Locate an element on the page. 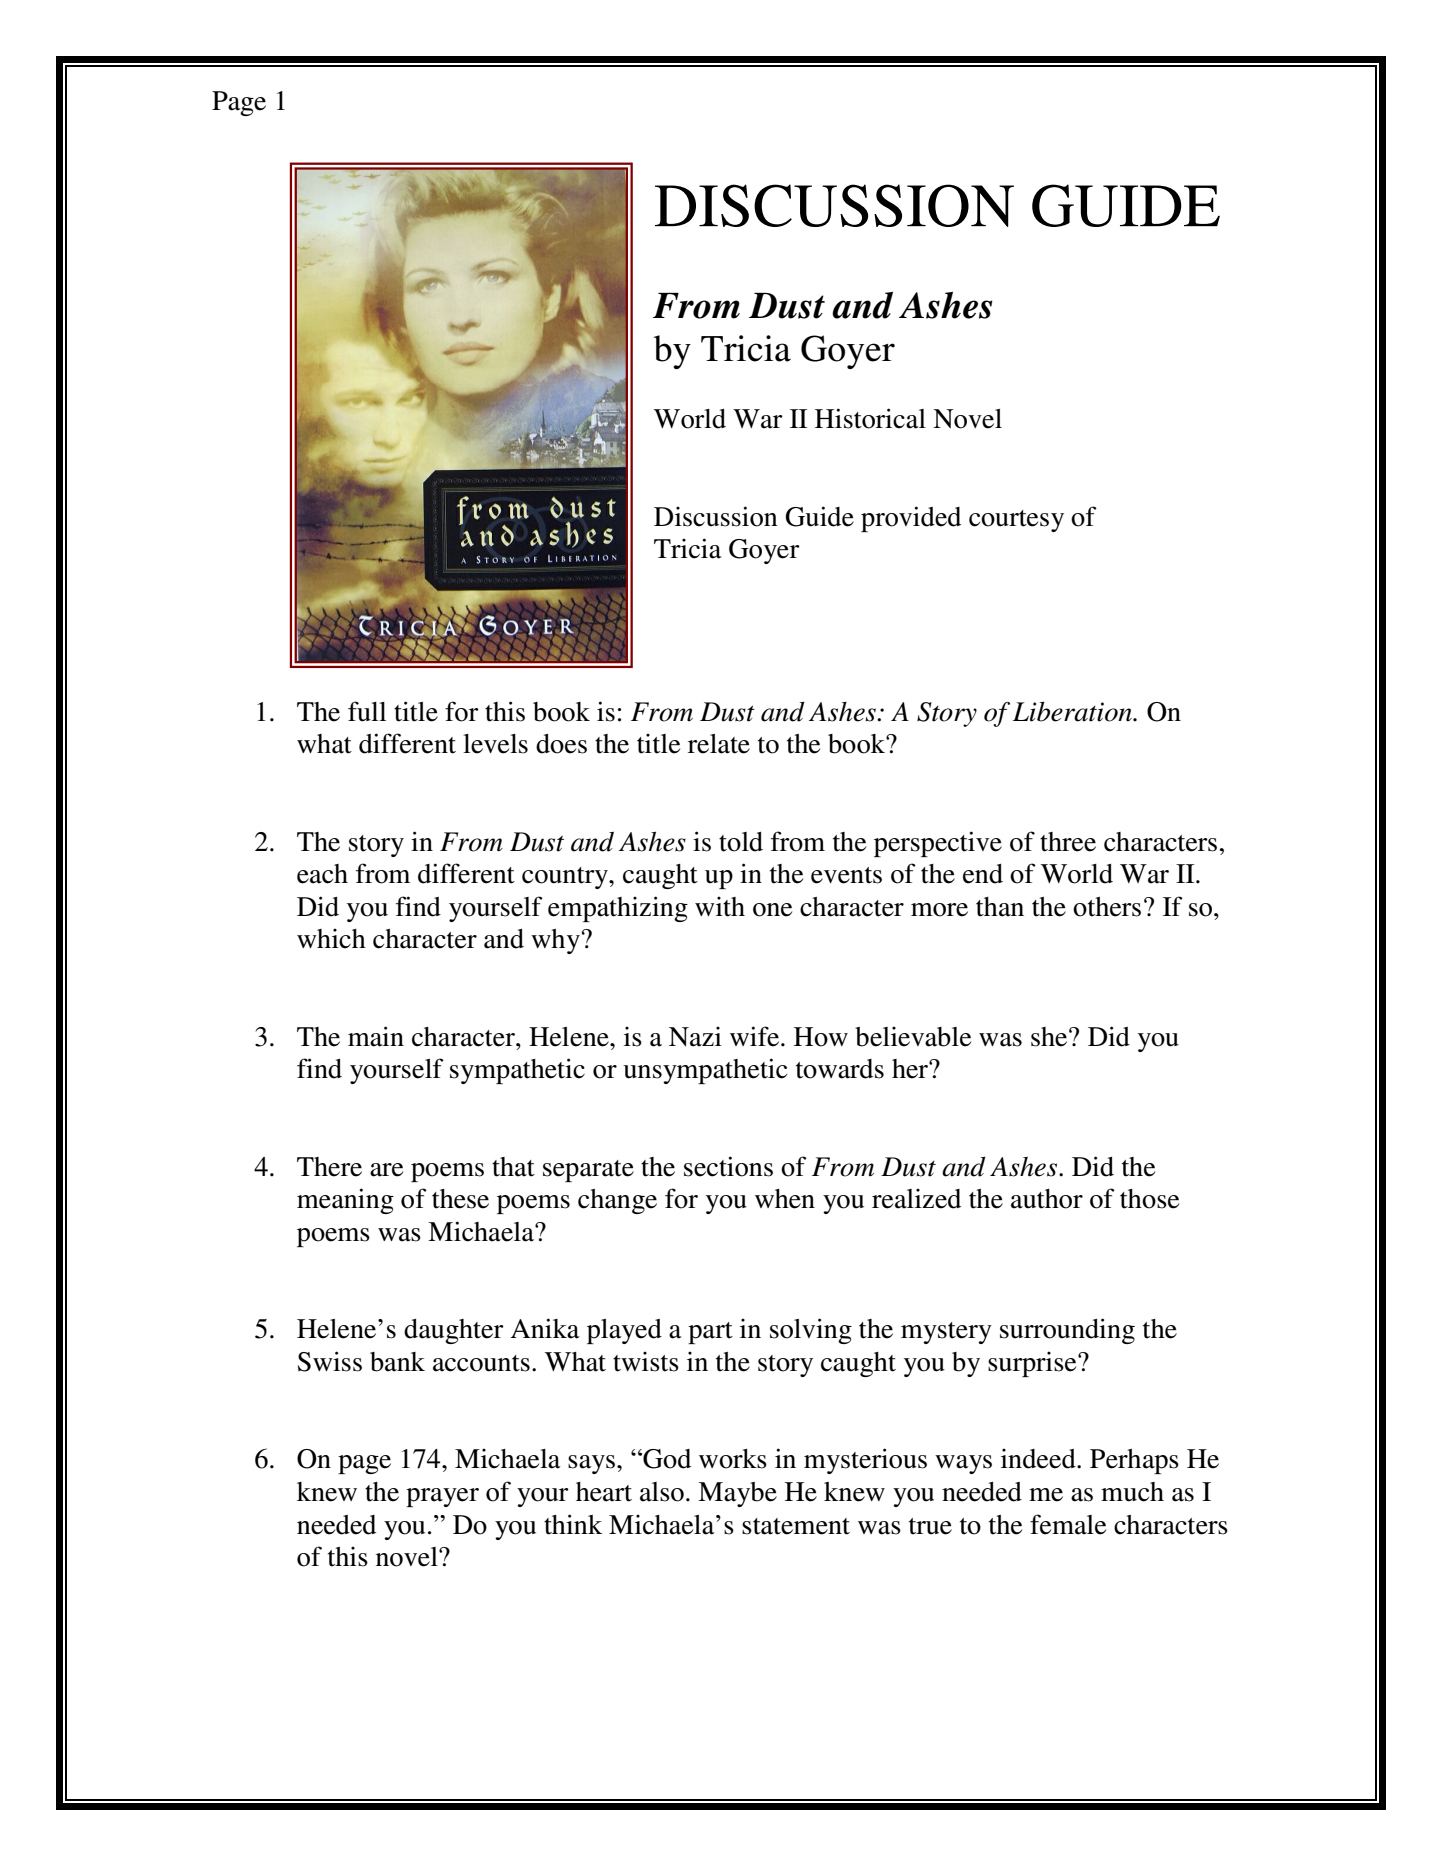  levels is located at coordinates (495, 744).
